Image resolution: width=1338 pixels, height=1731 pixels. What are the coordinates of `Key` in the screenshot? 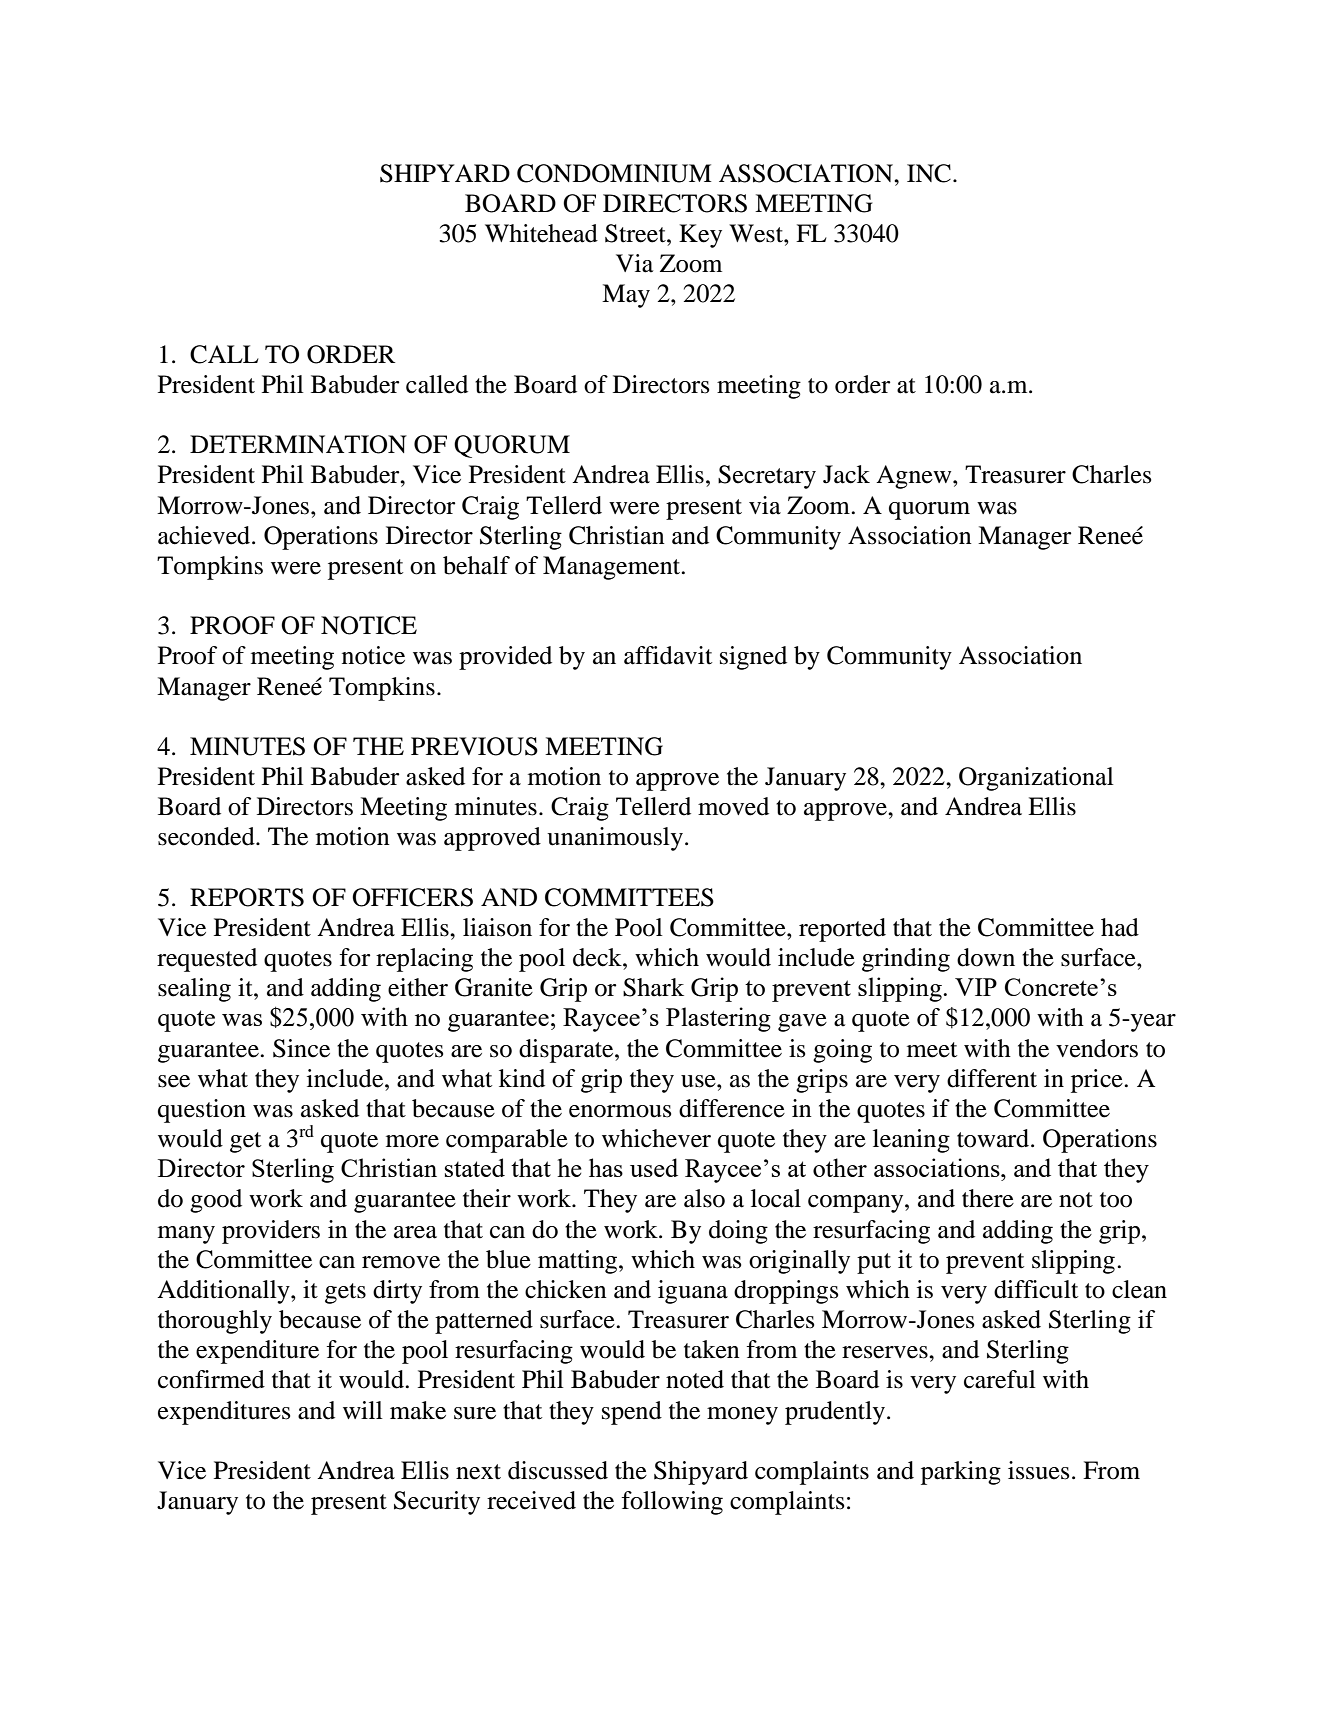 It's located at (700, 236).
